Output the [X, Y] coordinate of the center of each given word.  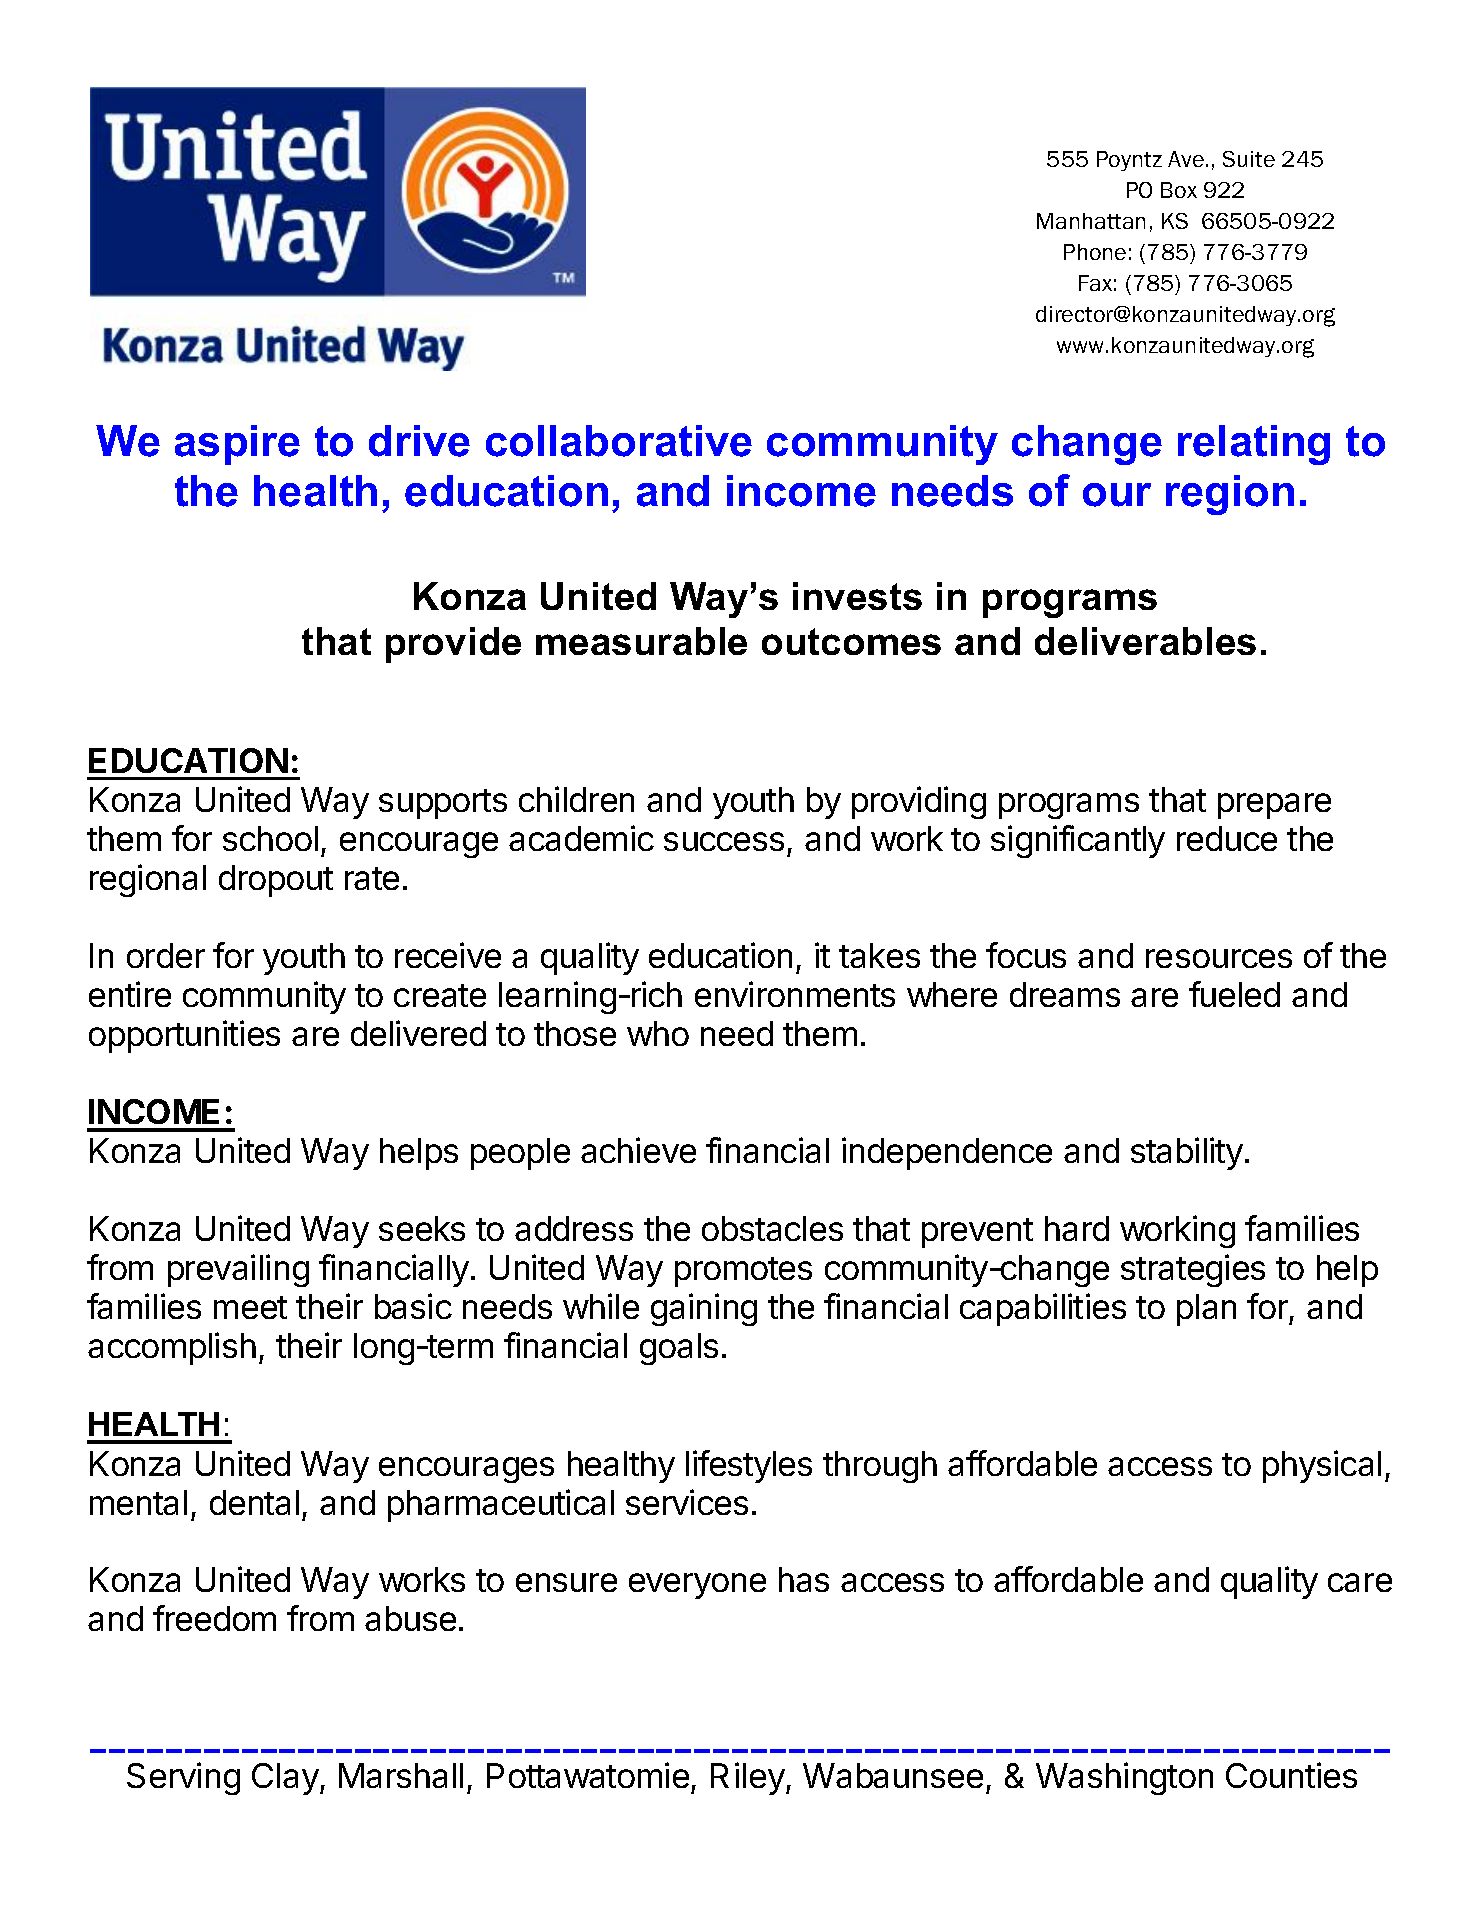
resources [1219, 958]
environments [795, 994]
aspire [237, 445]
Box [1179, 190]
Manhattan [1091, 221]
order [166, 955]
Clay [285, 1779]
